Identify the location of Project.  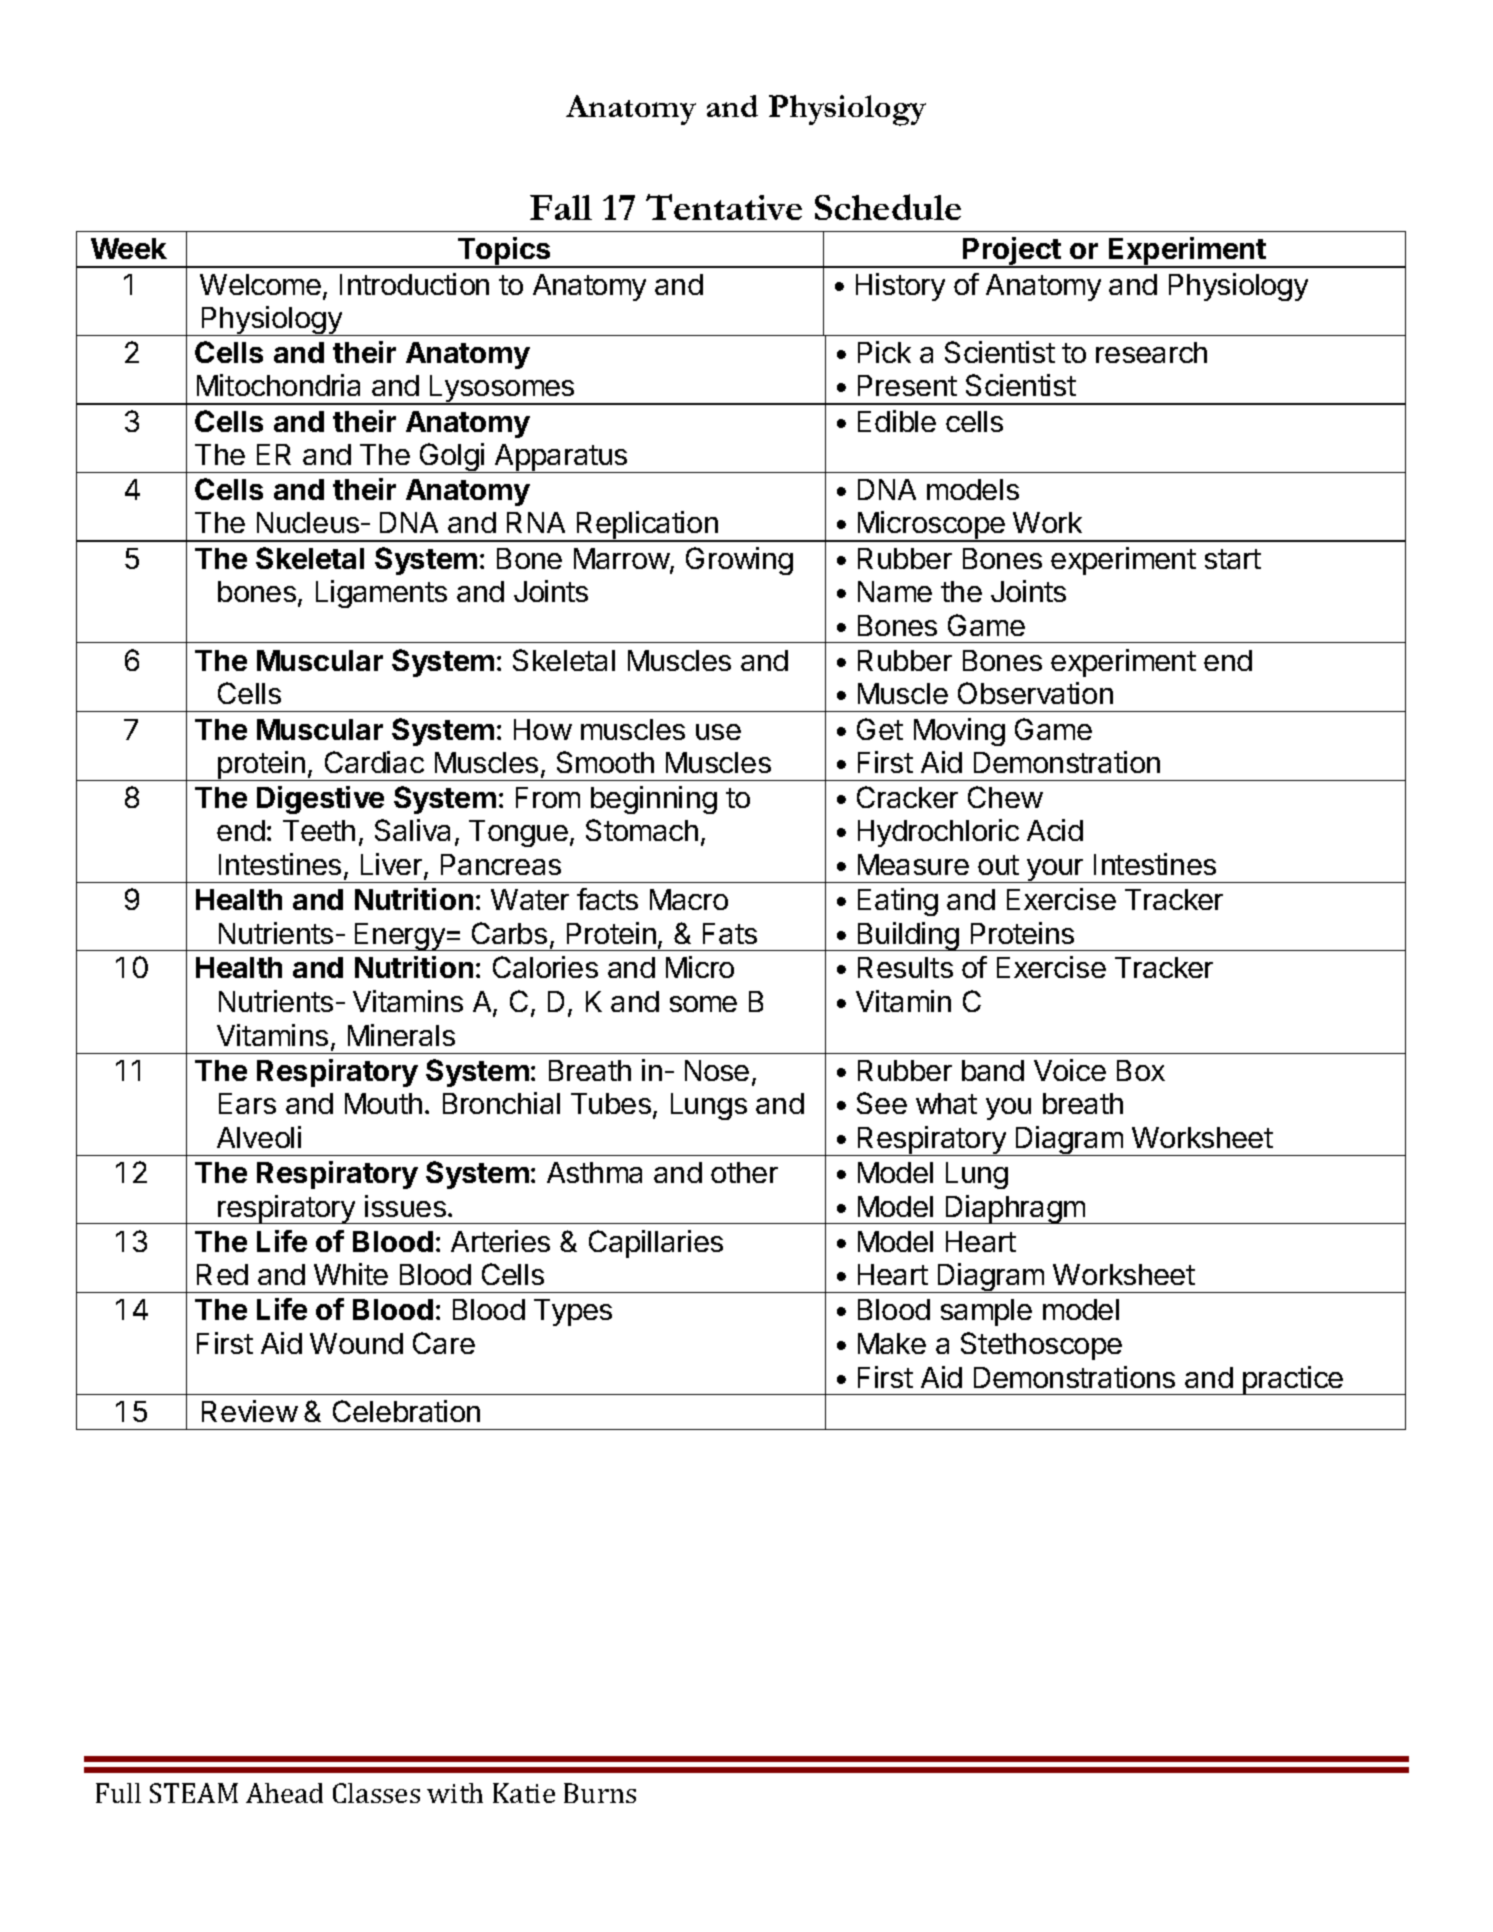
(1012, 252).
